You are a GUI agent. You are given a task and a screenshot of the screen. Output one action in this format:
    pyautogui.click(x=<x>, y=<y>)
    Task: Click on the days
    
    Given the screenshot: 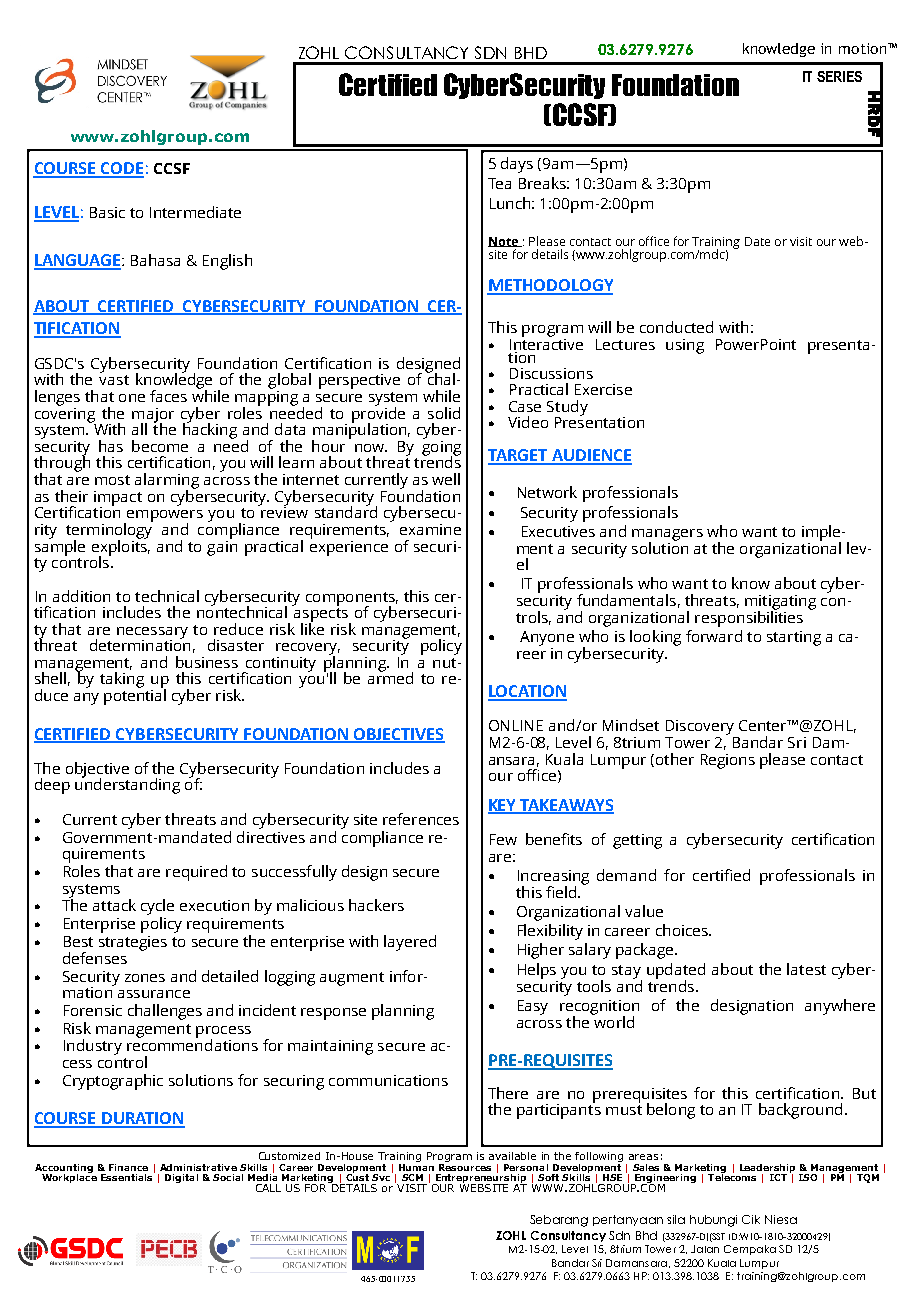 What is the action you would take?
    pyautogui.click(x=517, y=165)
